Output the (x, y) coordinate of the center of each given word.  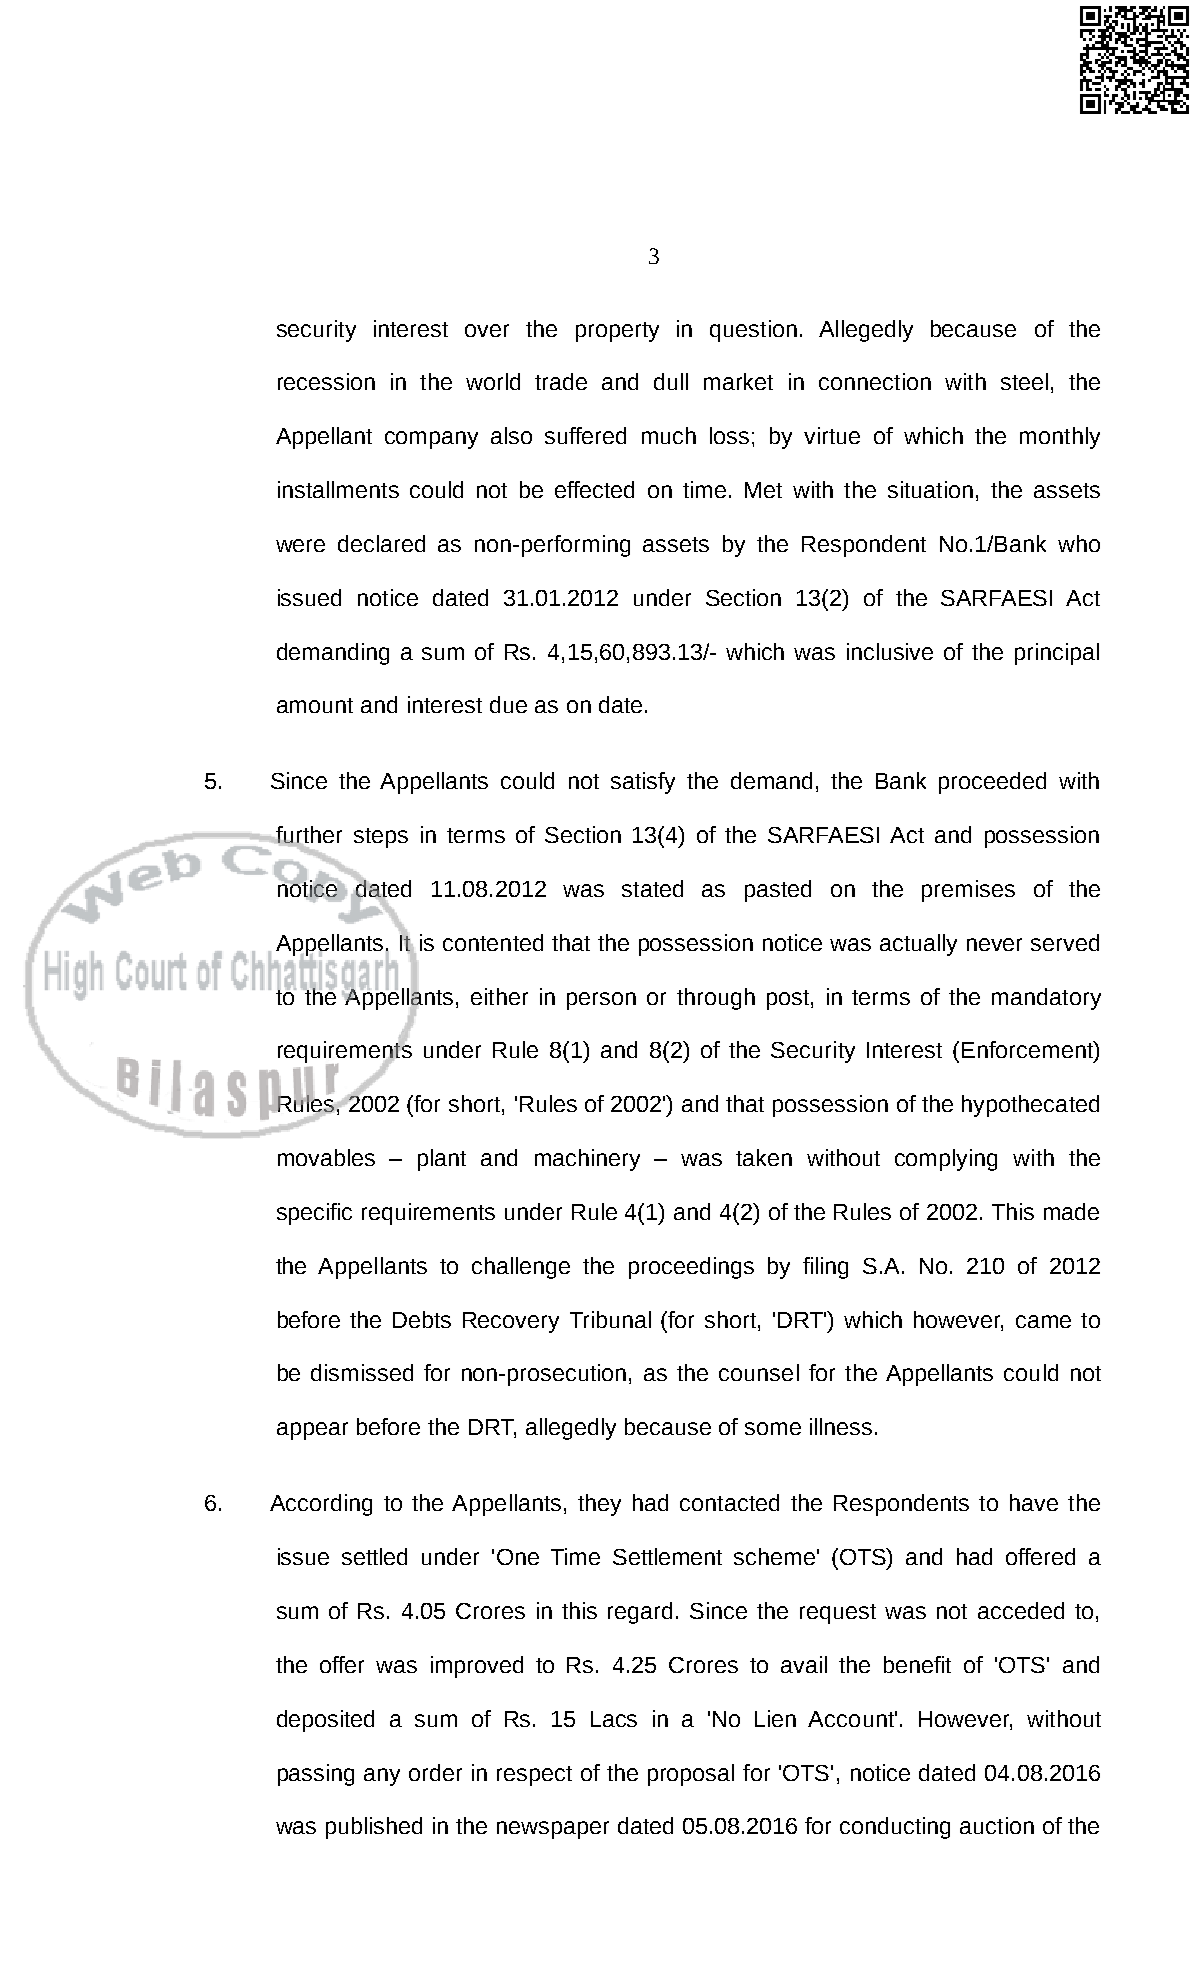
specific (314, 1214)
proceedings (691, 1268)
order (435, 1772)
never (994, 944)
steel (1024, 381)
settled (374, 1556)
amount (315, 705)
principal (1057, 654)
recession (326, 381)
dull (671, 381)
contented (493, 942)
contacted (729, 1502)
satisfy (643, 783)
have (1034, 1502)
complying (946, 1160)
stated (652, 888)
